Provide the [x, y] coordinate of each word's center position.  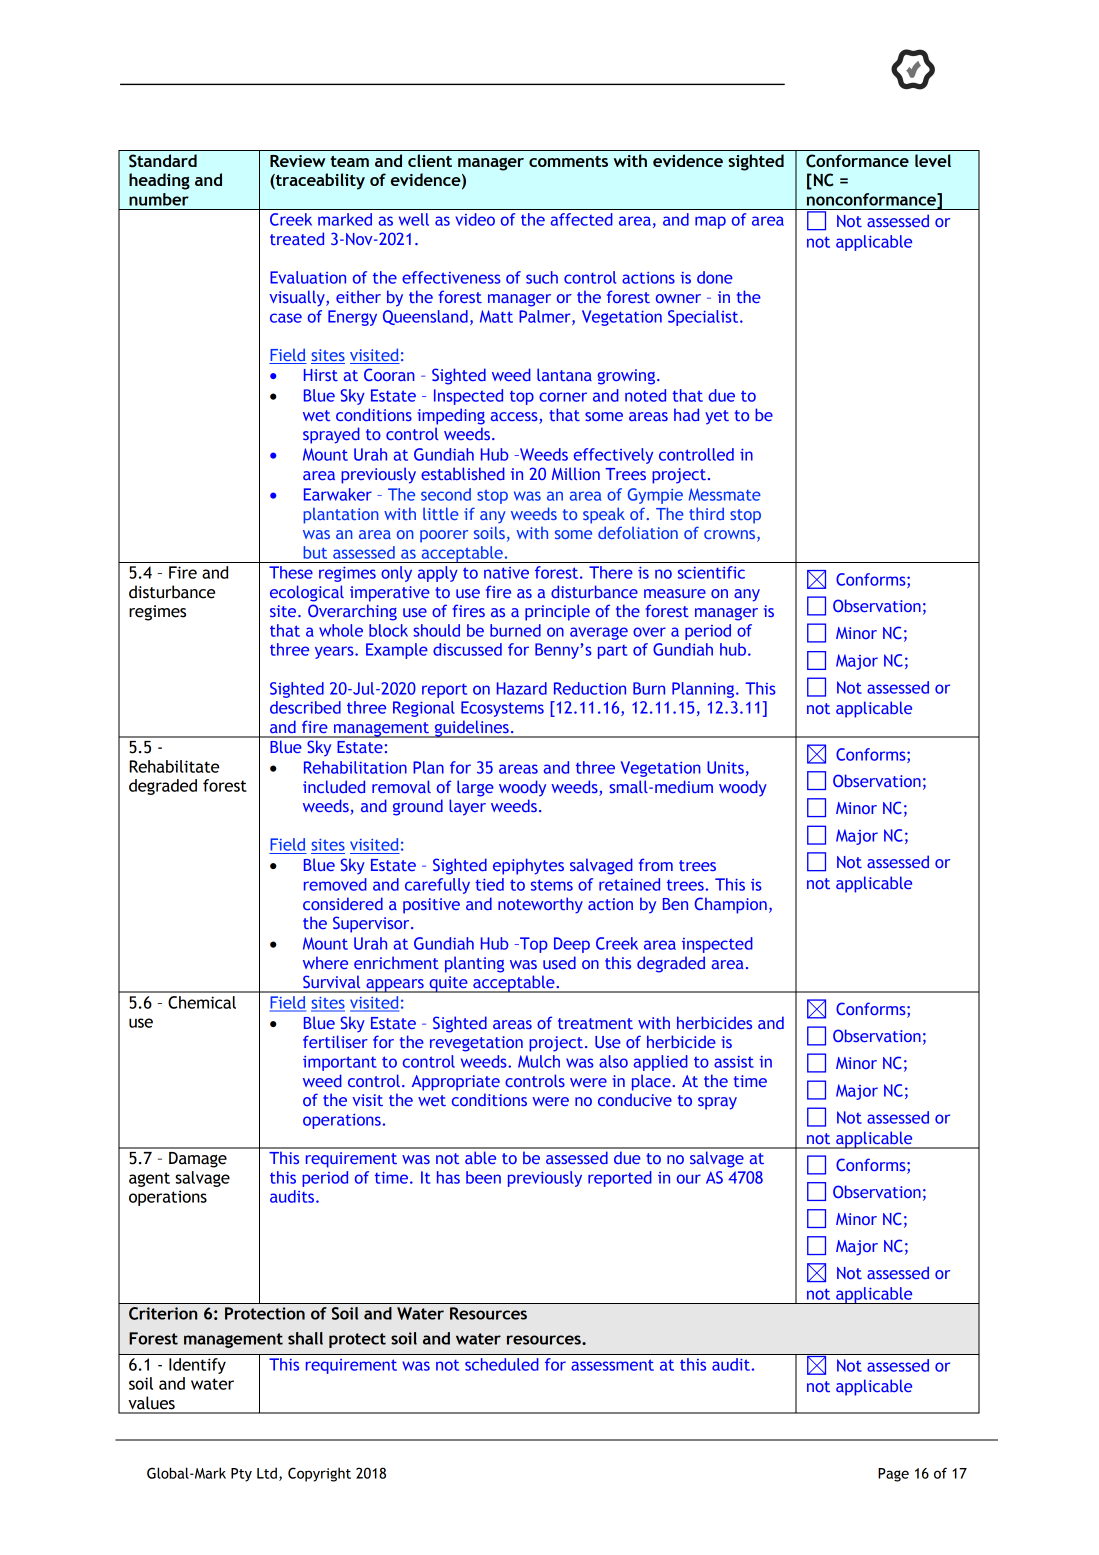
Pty [241, 1475]
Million [576, 473]
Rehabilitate [174, 766]
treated [297, 238]
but [315, 552]
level [933, 160]
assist [734, 1062]
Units [725, 767]
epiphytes [528, 866]
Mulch [539, 1061]
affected [582, 219]
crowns [731, 536]
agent [149, 1179]
